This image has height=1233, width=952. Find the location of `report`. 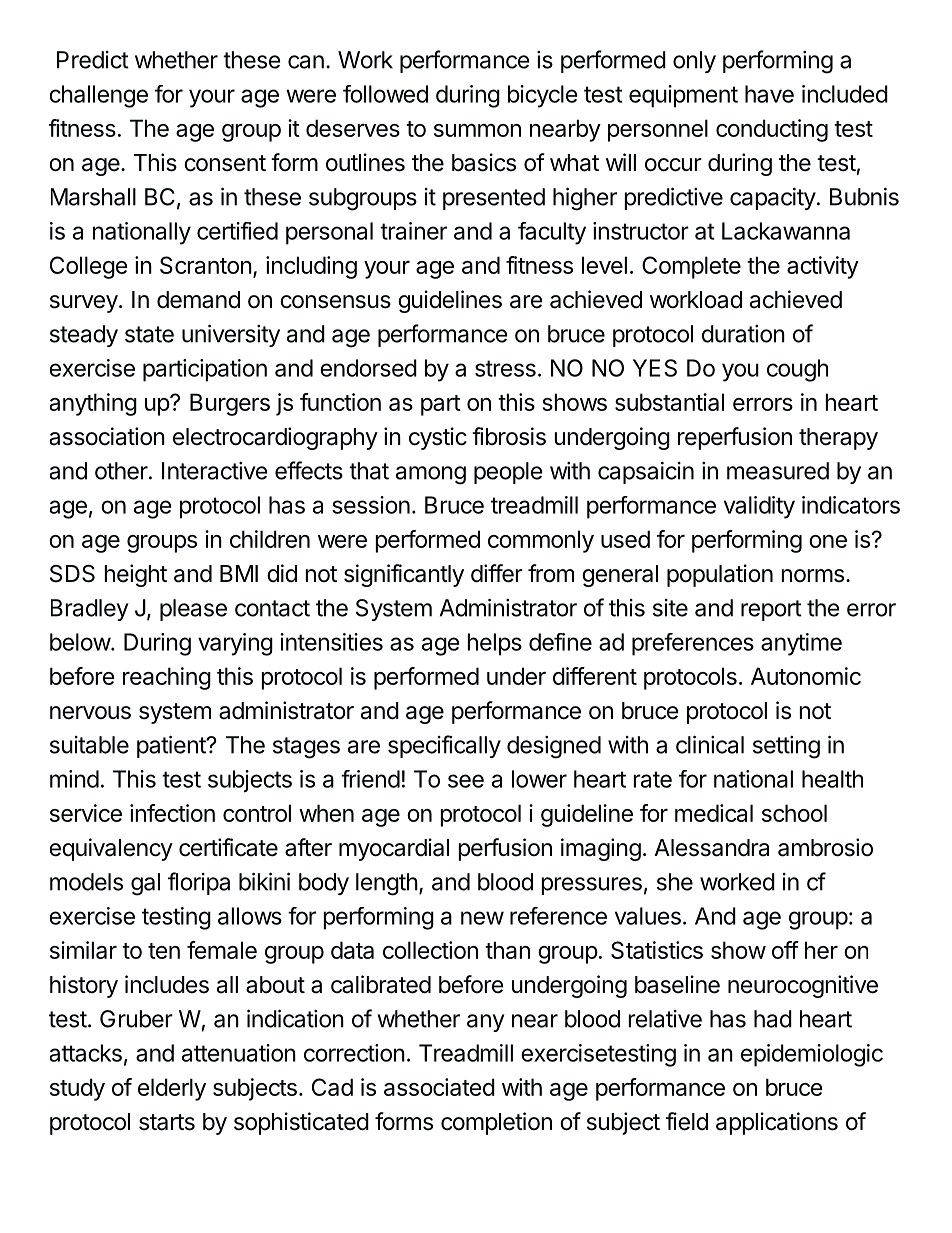

report is located at coordinates (771, 610).
